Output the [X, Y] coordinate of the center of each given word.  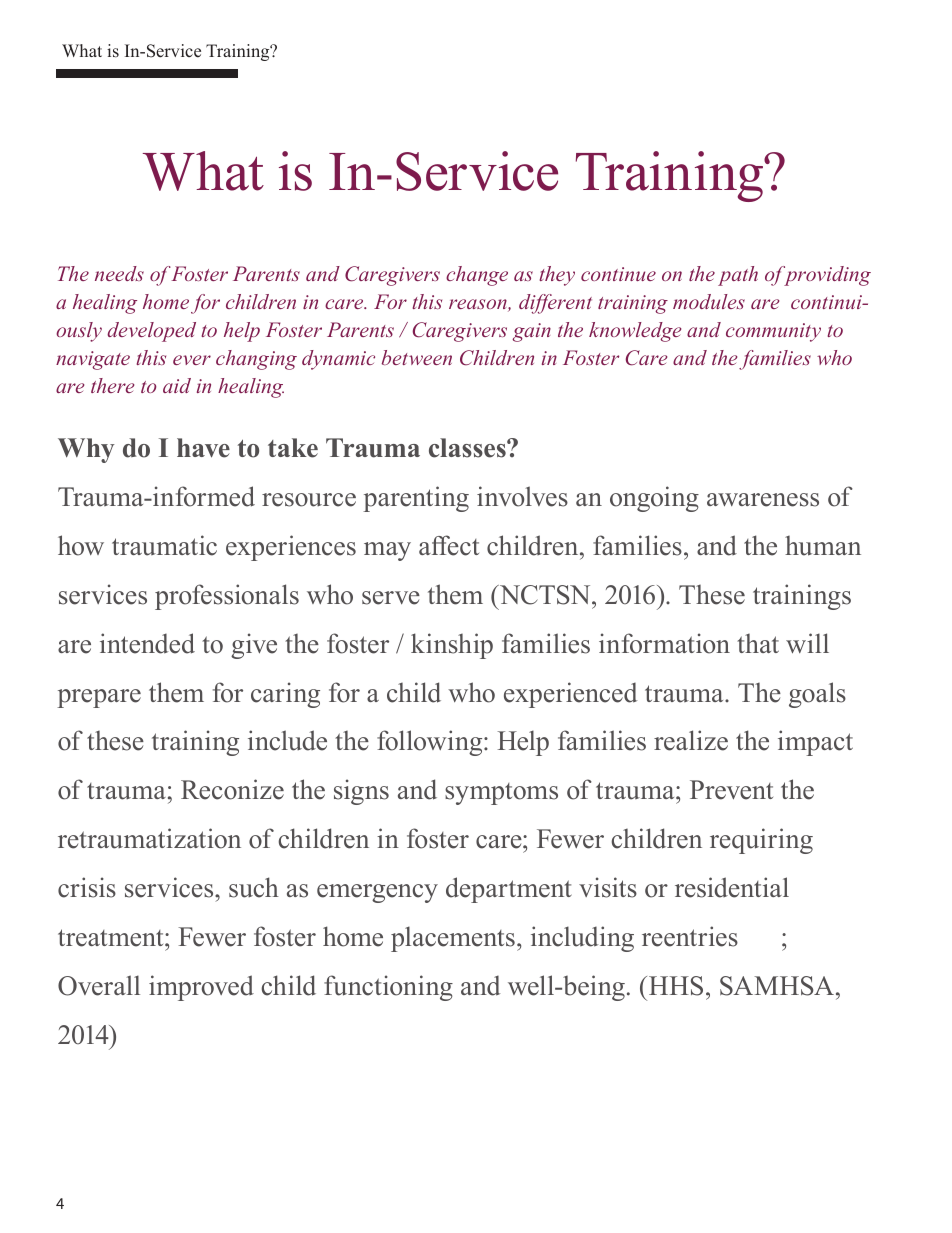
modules [709, 301]
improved [201, 988]
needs [119, 273]
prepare [99, 698]
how [81, 545]
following [431, 743]
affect [449, 545]
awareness [763, 500]
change [477, 276]
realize [691, 740]
